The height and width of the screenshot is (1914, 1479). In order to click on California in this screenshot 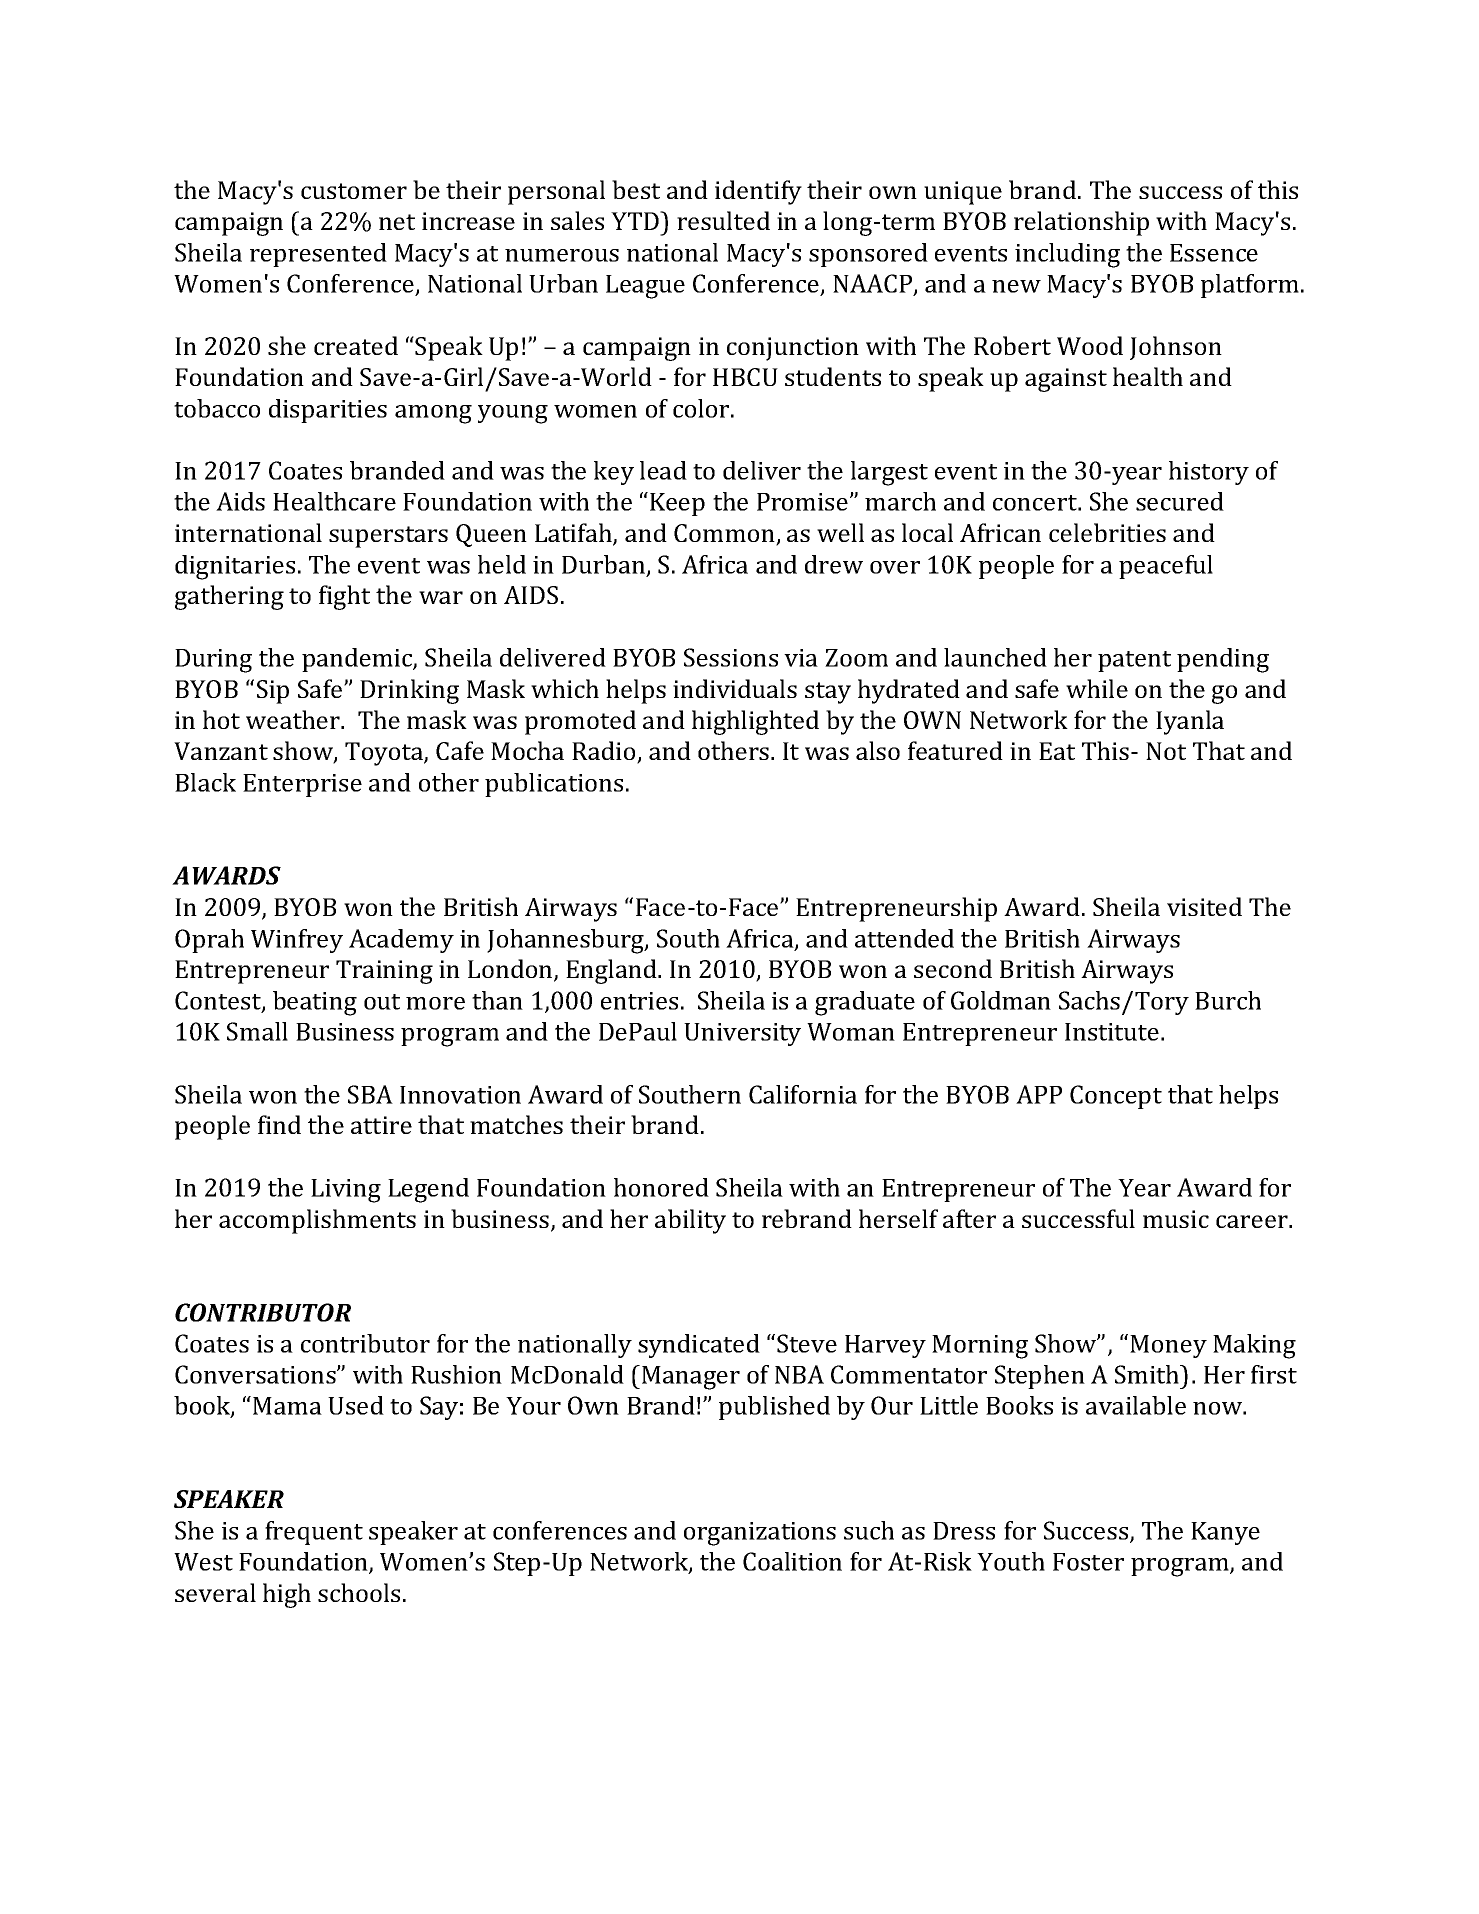, I will do `click(803, 1094)`.
